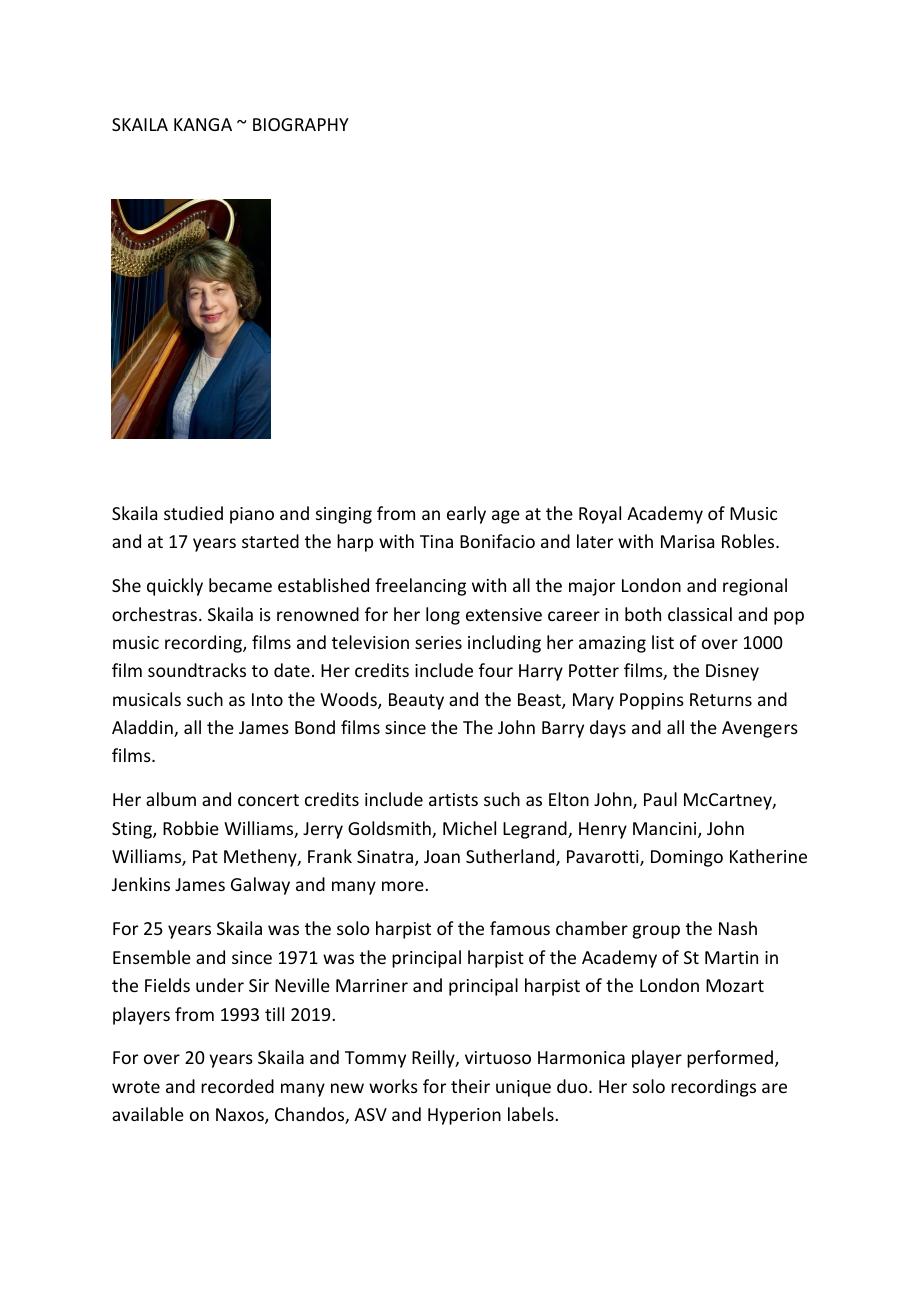 The height and width of the page is (1308, 924). Describe the element at coordinates (700, 614) in the page. I see `classical` at that location.
